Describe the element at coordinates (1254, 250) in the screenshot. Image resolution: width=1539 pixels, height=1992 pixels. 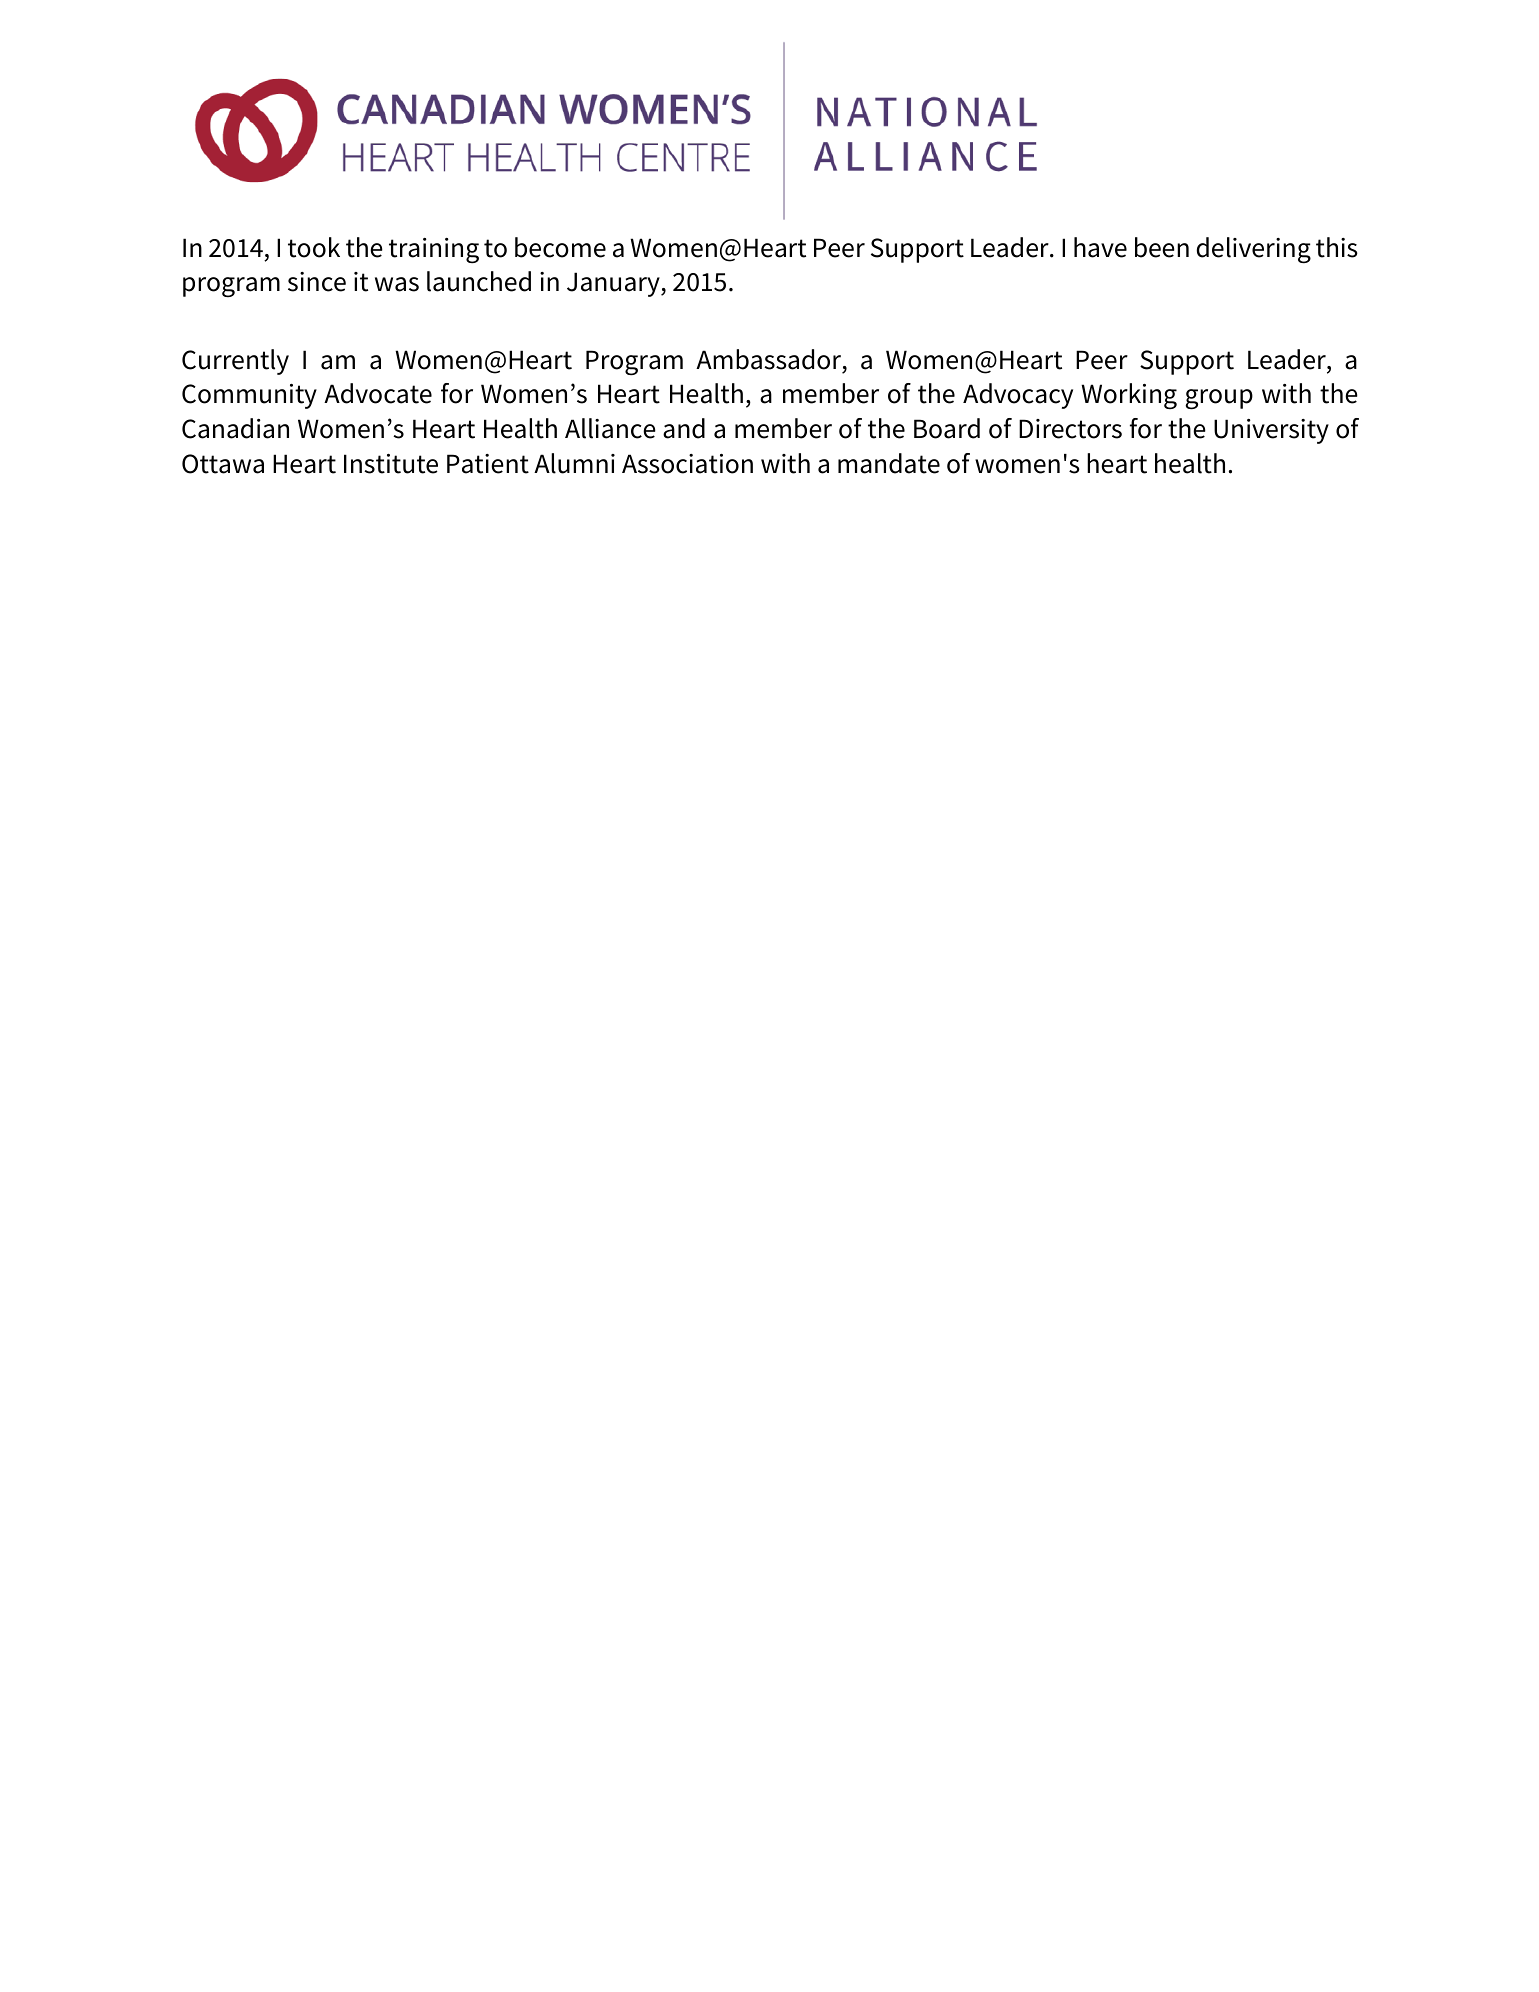
I see `delivering` at that location.
